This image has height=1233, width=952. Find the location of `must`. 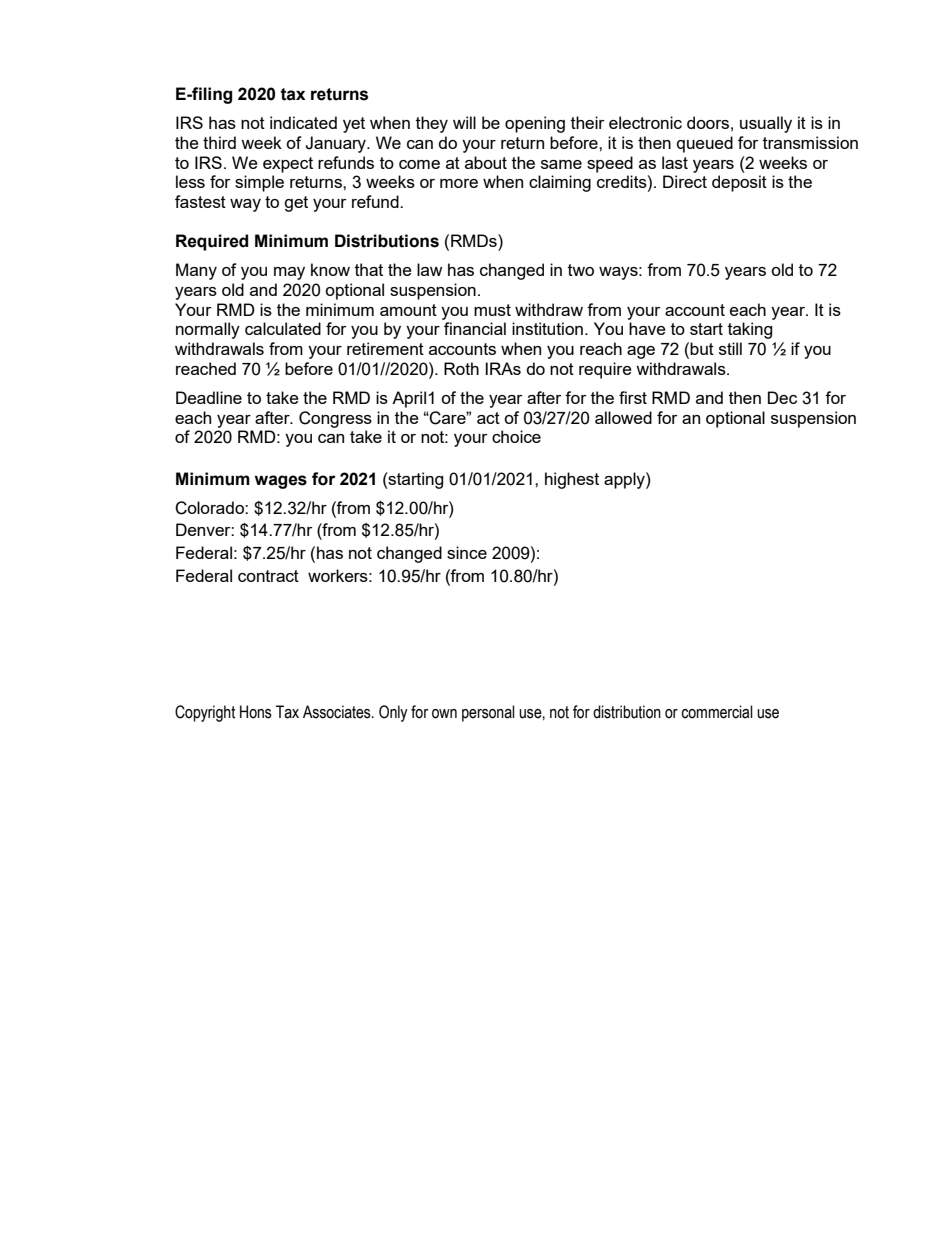

must is located at coordinates (492, 310).
